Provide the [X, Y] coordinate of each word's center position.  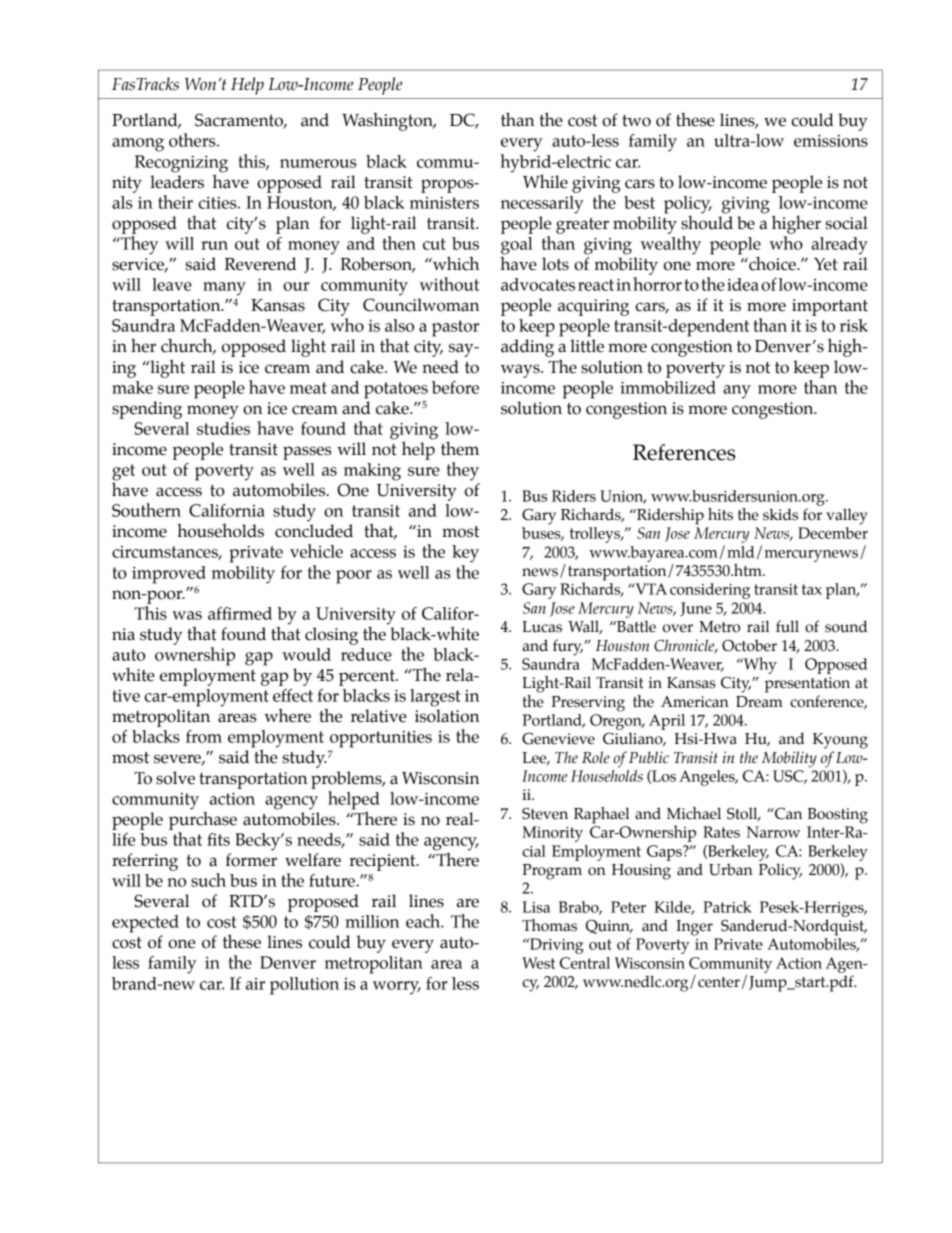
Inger [694, 928]
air [255, 984]
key [465, 554]
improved [169, 575]
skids [780, 514]
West [538, 963]
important [830, 307]
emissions [831, 140]
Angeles [708, 778]
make [132, 387]
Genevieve [558, 739]
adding [527, 348]
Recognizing [181, 164]
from [204, 736]
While [545, 181]
